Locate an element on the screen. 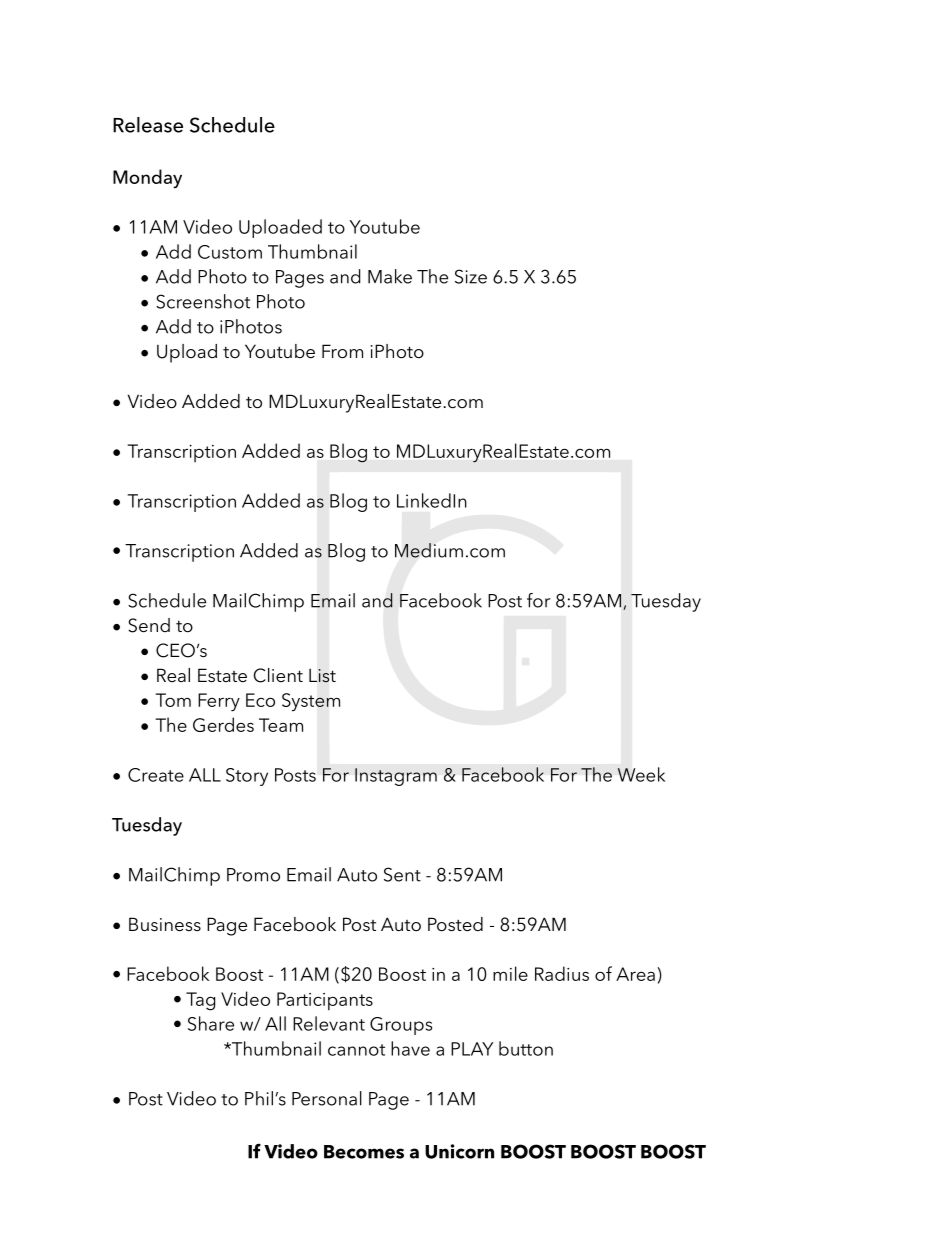 This screenshot has height=1233, width=952. Monday is located at coordinates (147, 179).
